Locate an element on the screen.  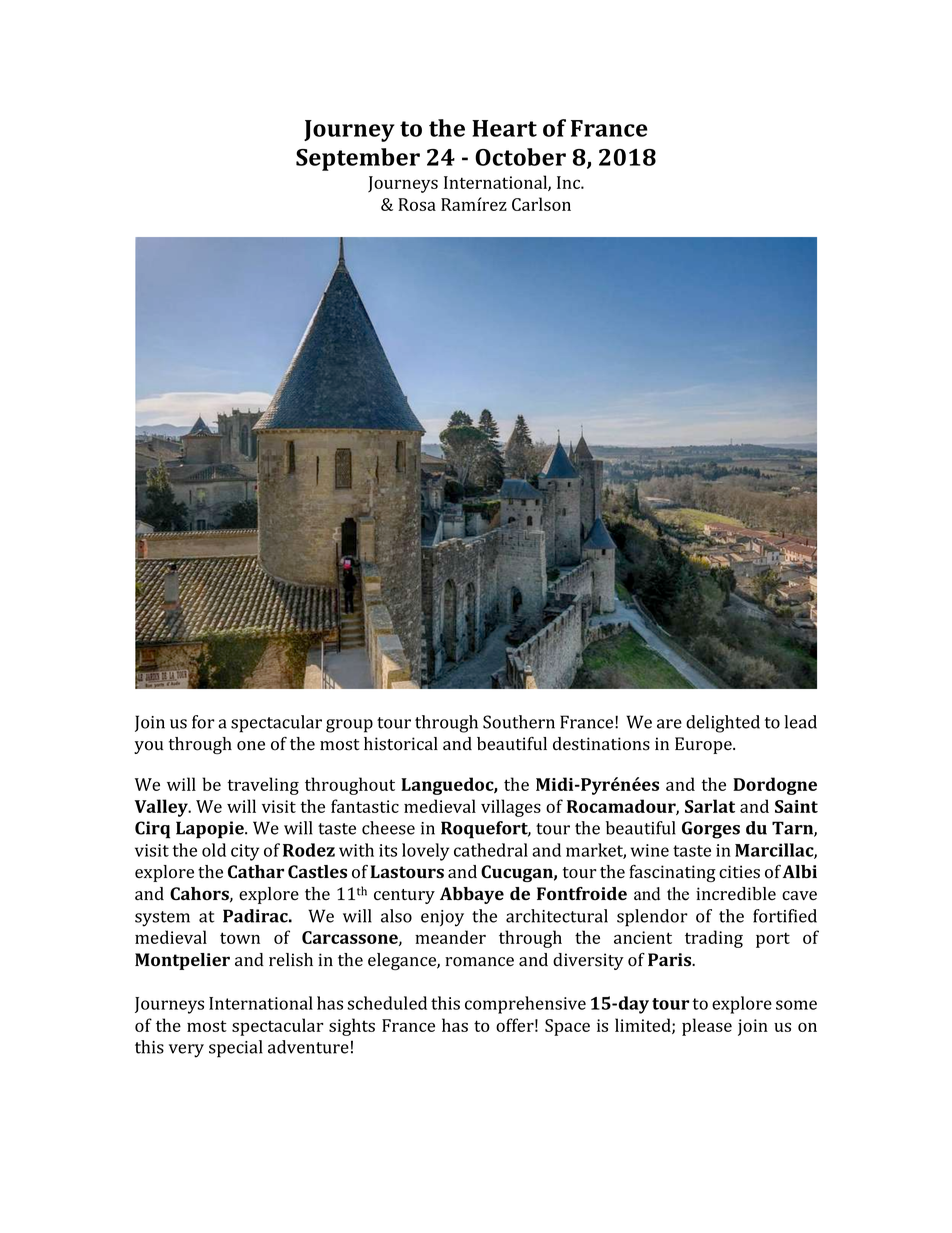
October is located at coordinates (520, 157).
